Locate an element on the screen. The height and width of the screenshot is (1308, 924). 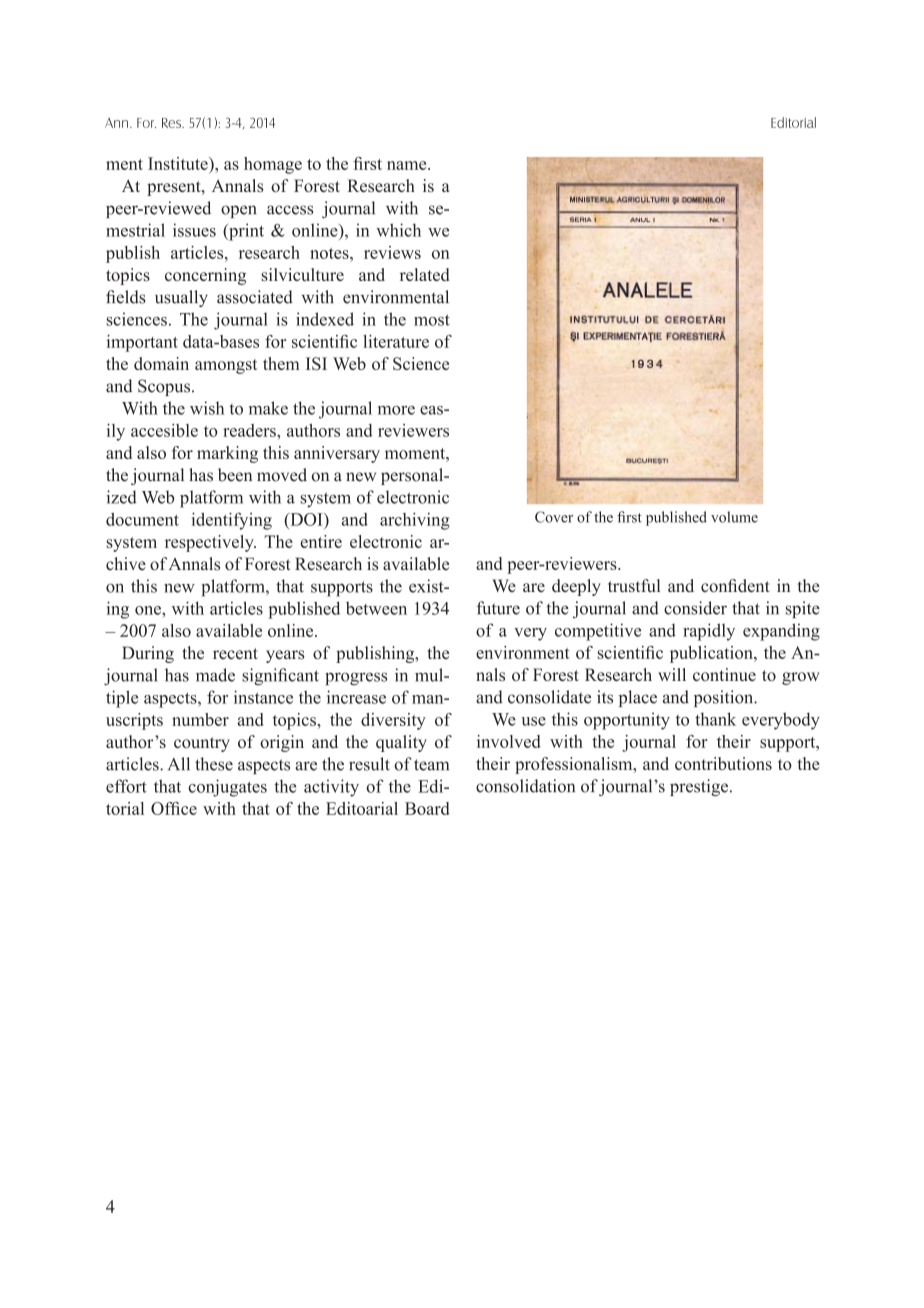
Scopus is located at coordinates (165, 387).
